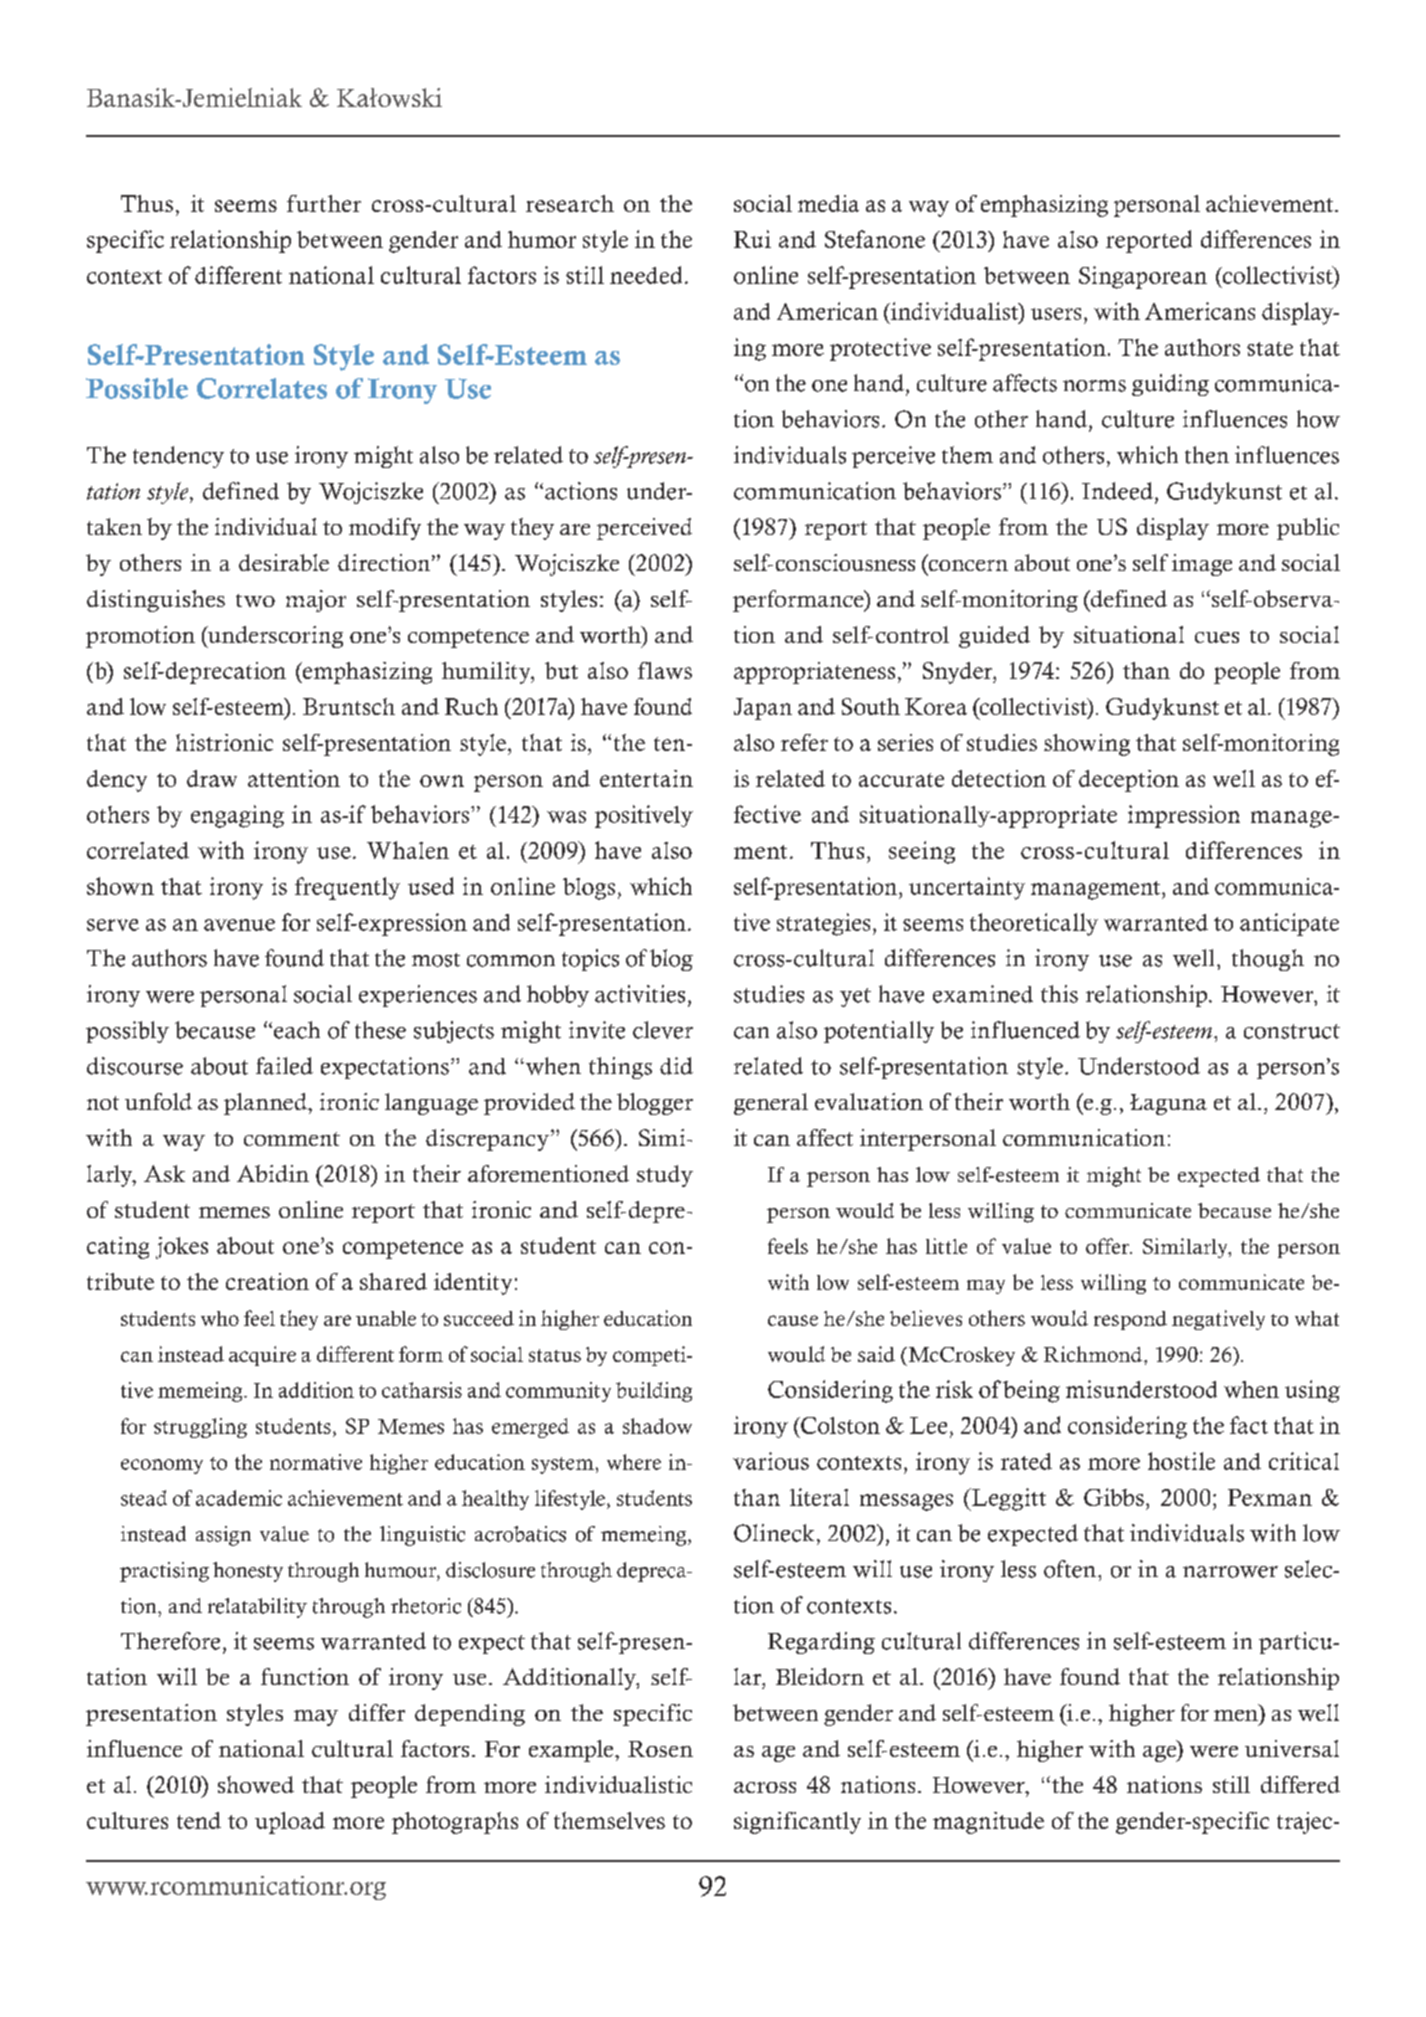  I want to click on further, so click(324, 203).
